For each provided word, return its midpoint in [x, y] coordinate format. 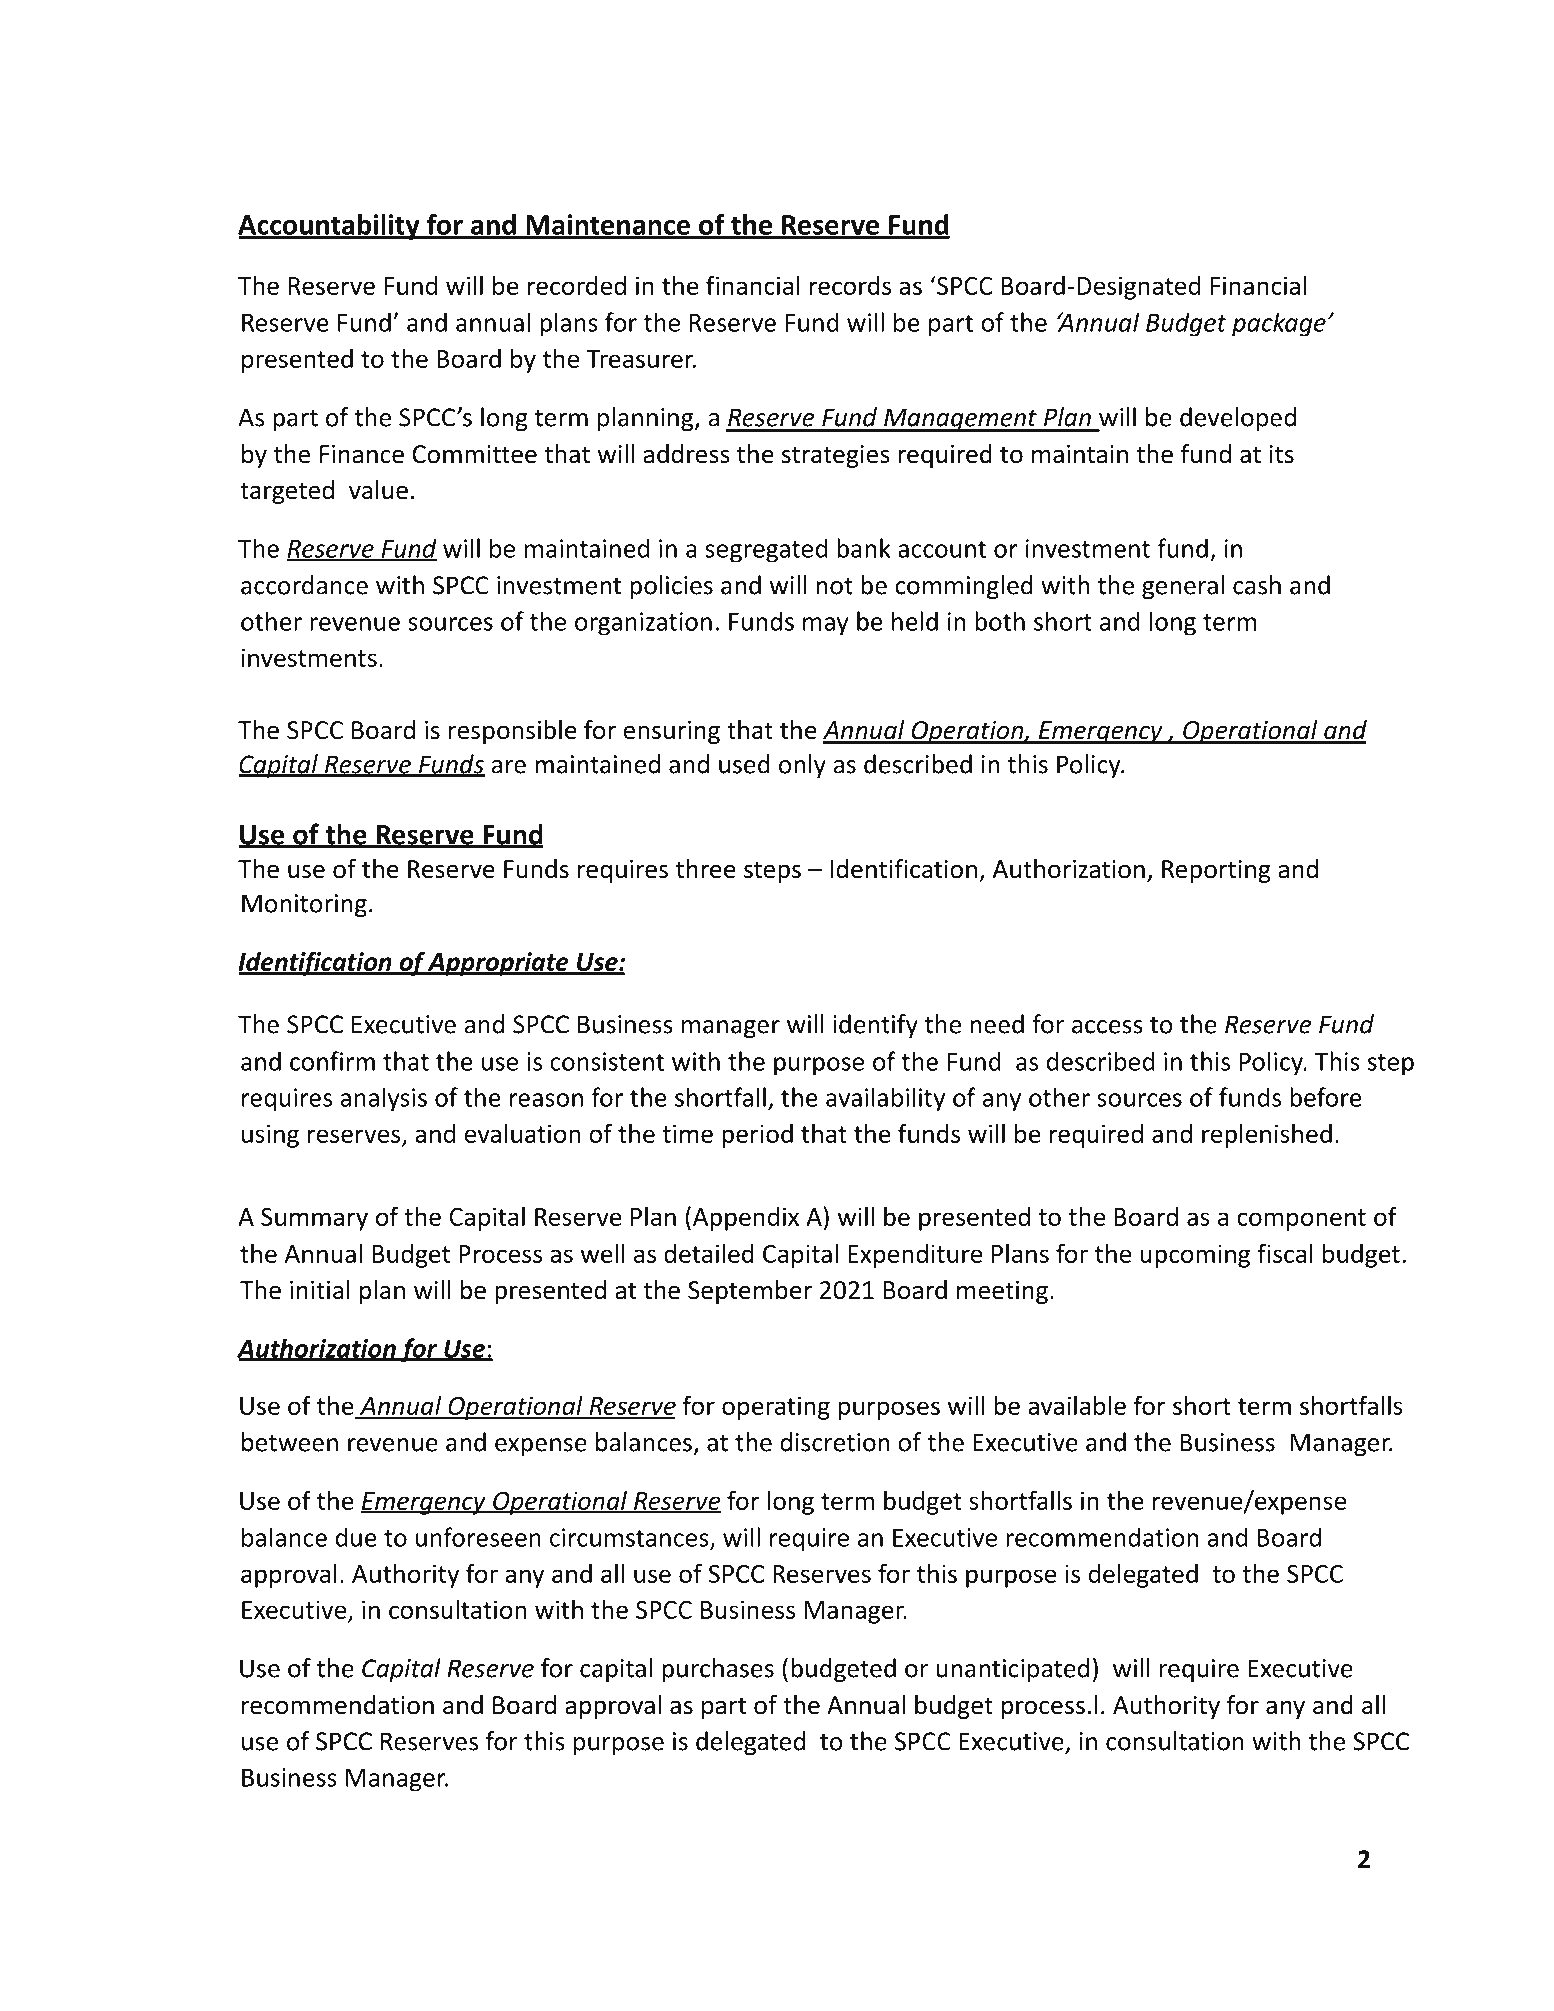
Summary [314, 1219]
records [850, 285]
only [802, 766]
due [356, 1537]
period [757, 1136]
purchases [718, 1670]
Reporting [1216, 871]
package [1279, 324]
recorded [577, 285]
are [508, 767]
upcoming [1195, 1256]
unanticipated [1012, 1670]
